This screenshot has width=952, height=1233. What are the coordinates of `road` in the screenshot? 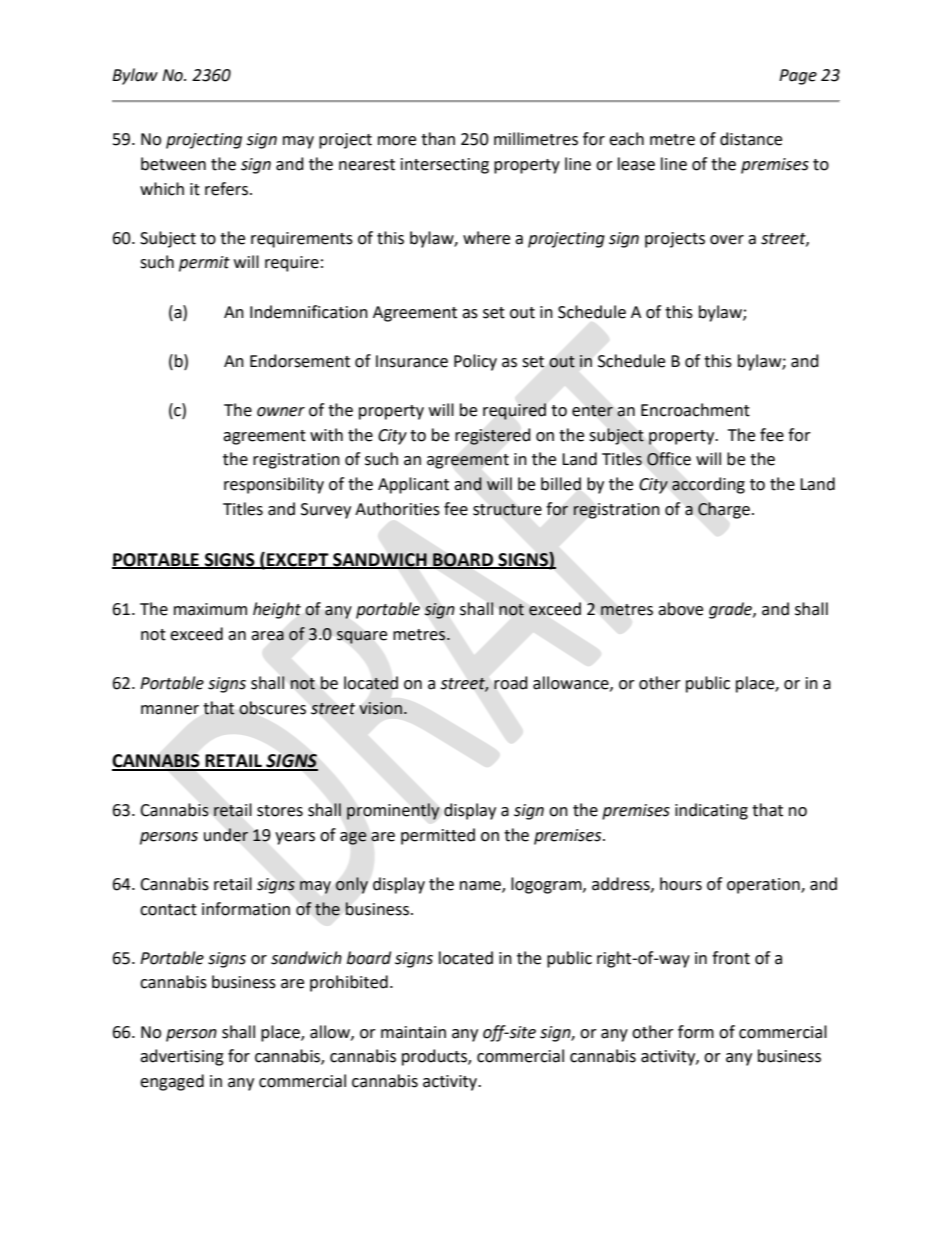 It's located at (511, 683).
